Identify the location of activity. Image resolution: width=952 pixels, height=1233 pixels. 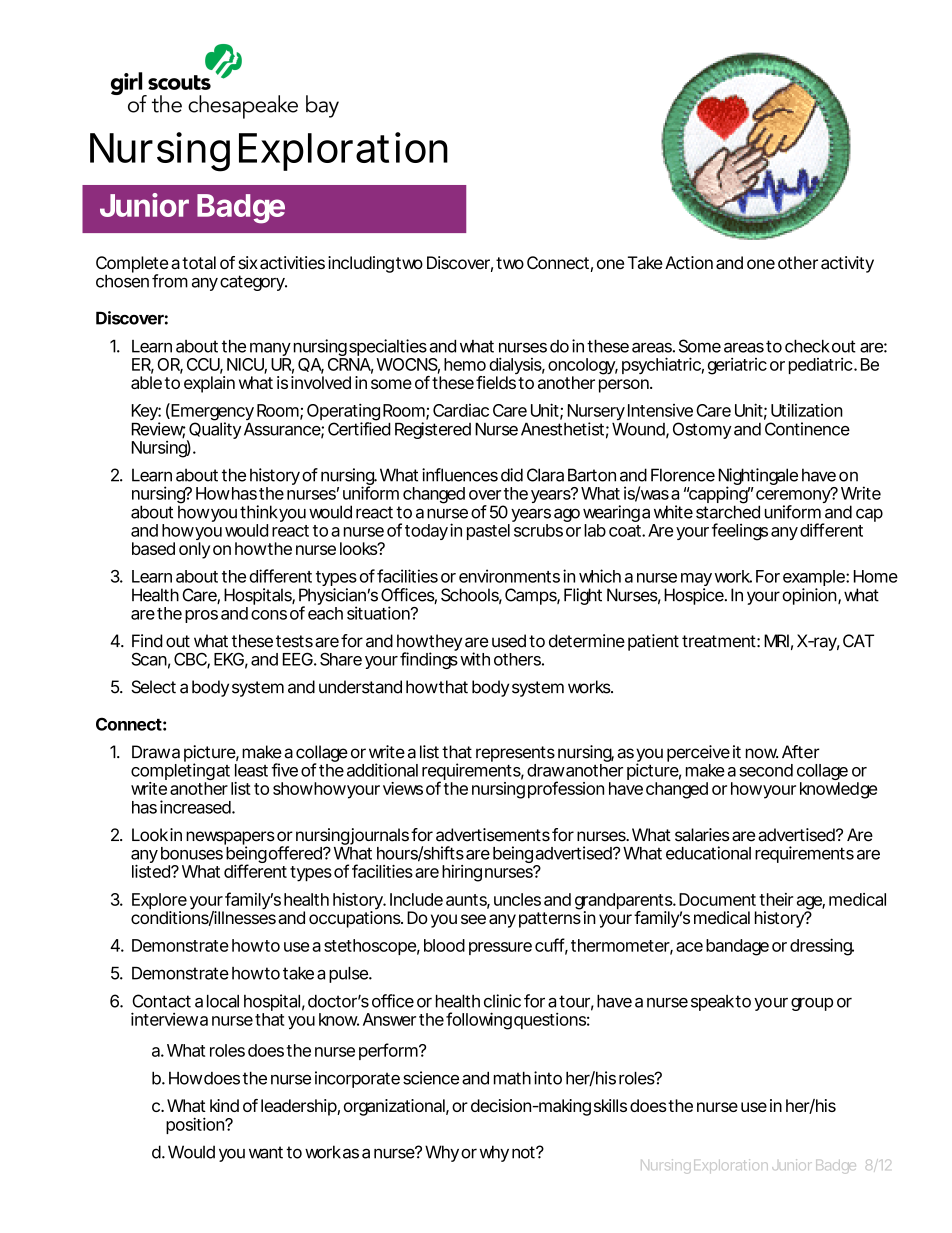
(847, 264).
